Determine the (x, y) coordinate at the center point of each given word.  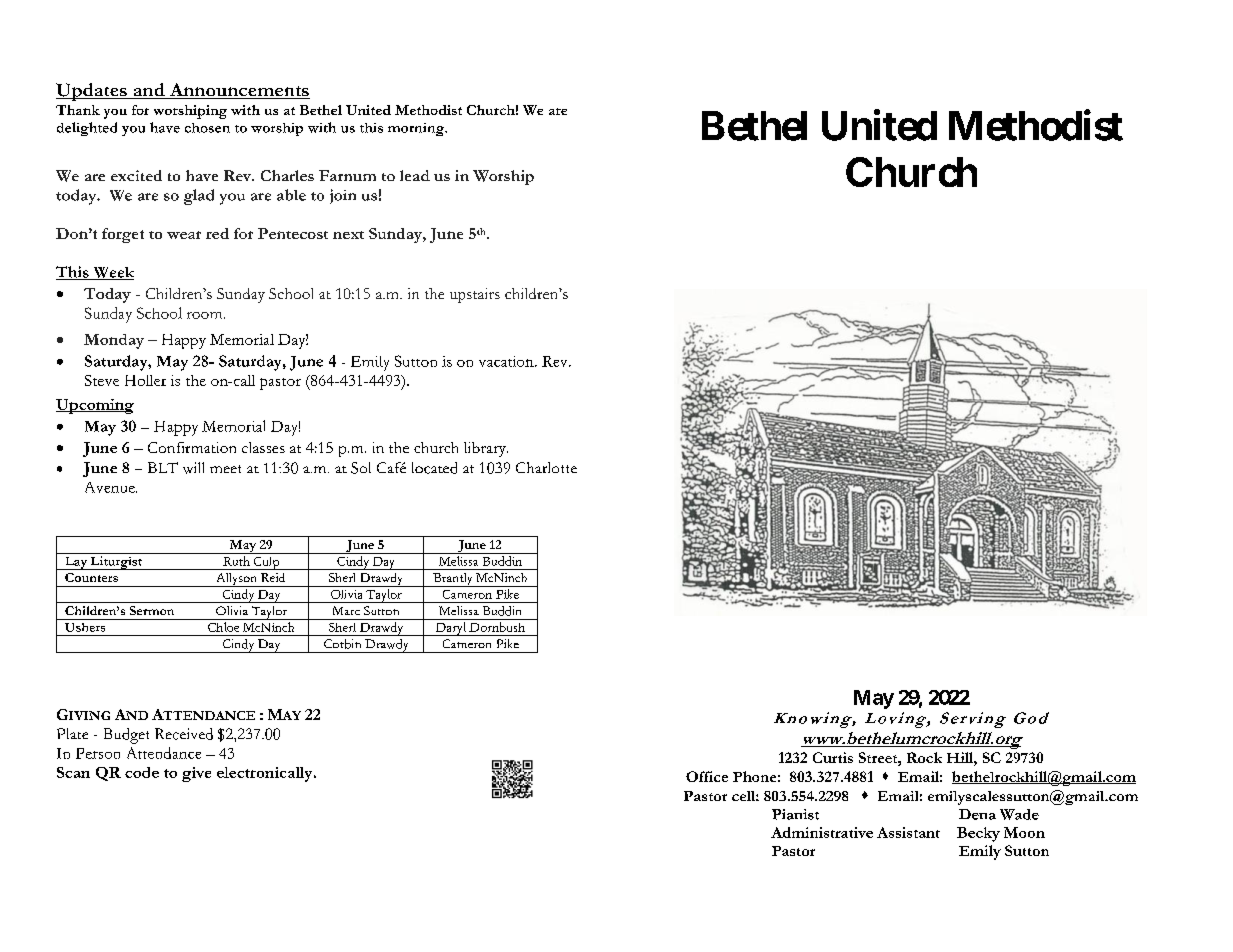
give (196, 774)
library (486, 449)
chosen (207, 128)
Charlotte (546, 467)
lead (415, 175)
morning (417, 129)
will (193, 468)
